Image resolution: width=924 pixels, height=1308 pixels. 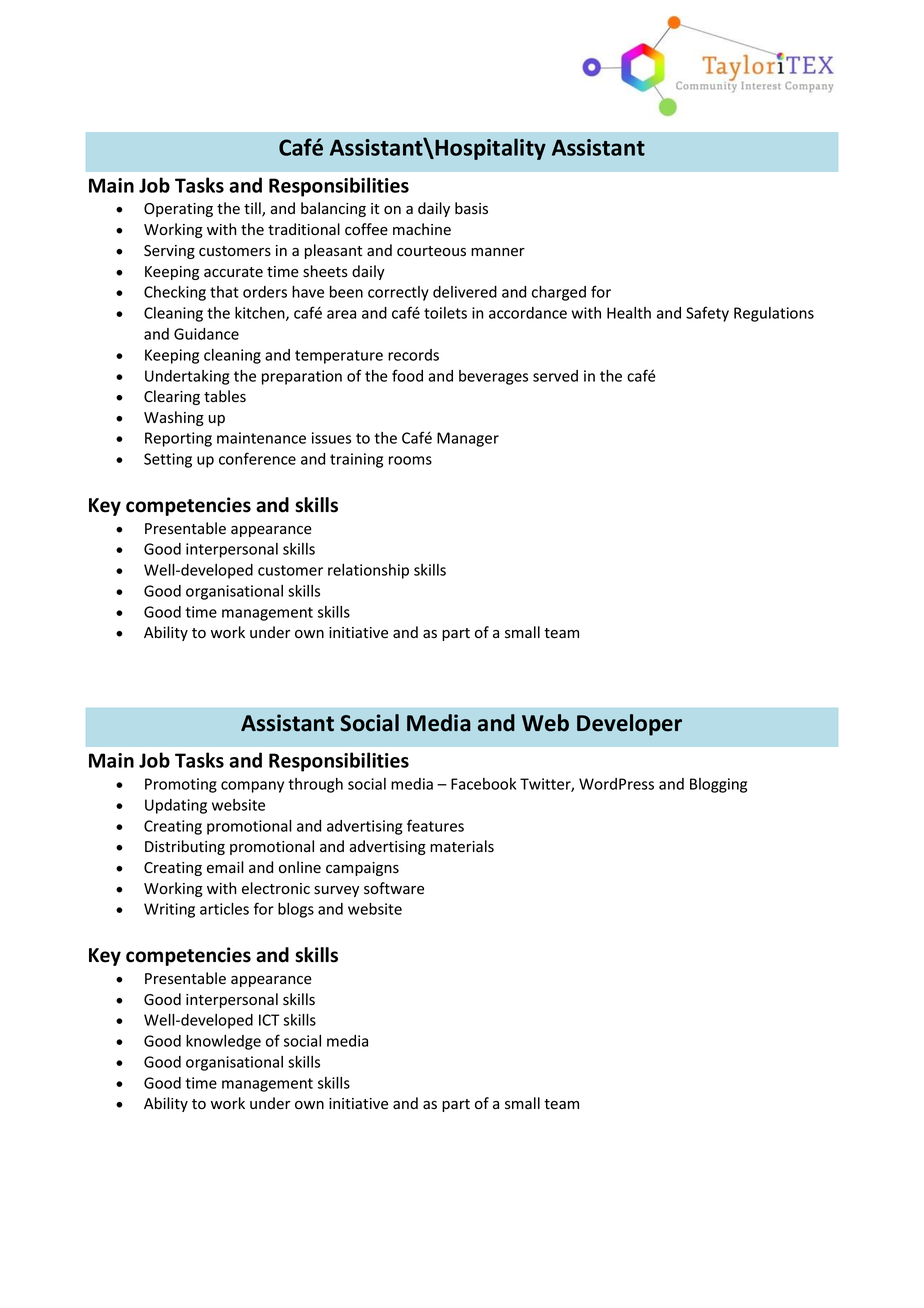 What do you see at coordinates (368, 571) in the screenshot?
I see `relationship` at bounding box center [368, 571].
